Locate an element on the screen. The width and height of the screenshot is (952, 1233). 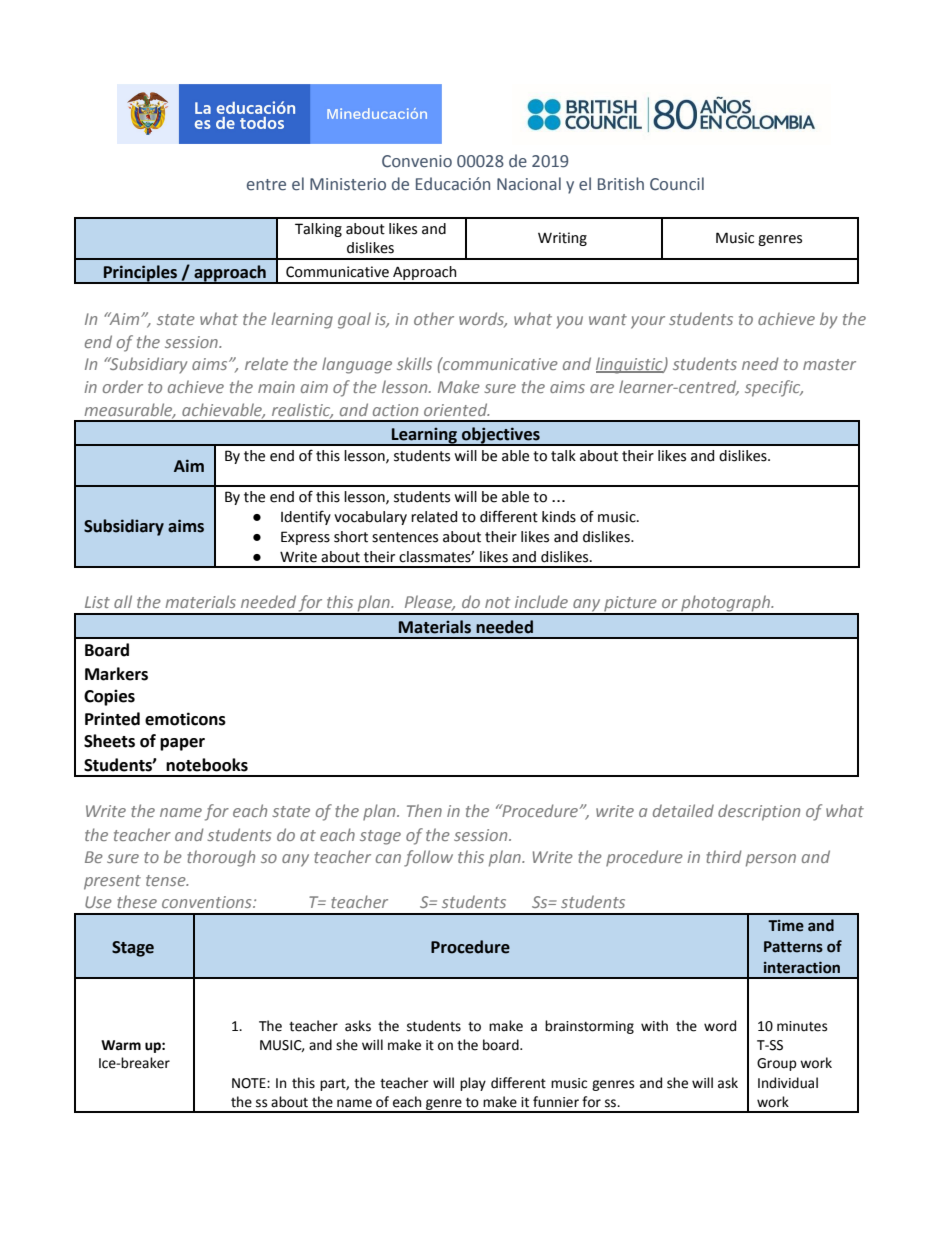
play is located at coordinates (473, 1084).
